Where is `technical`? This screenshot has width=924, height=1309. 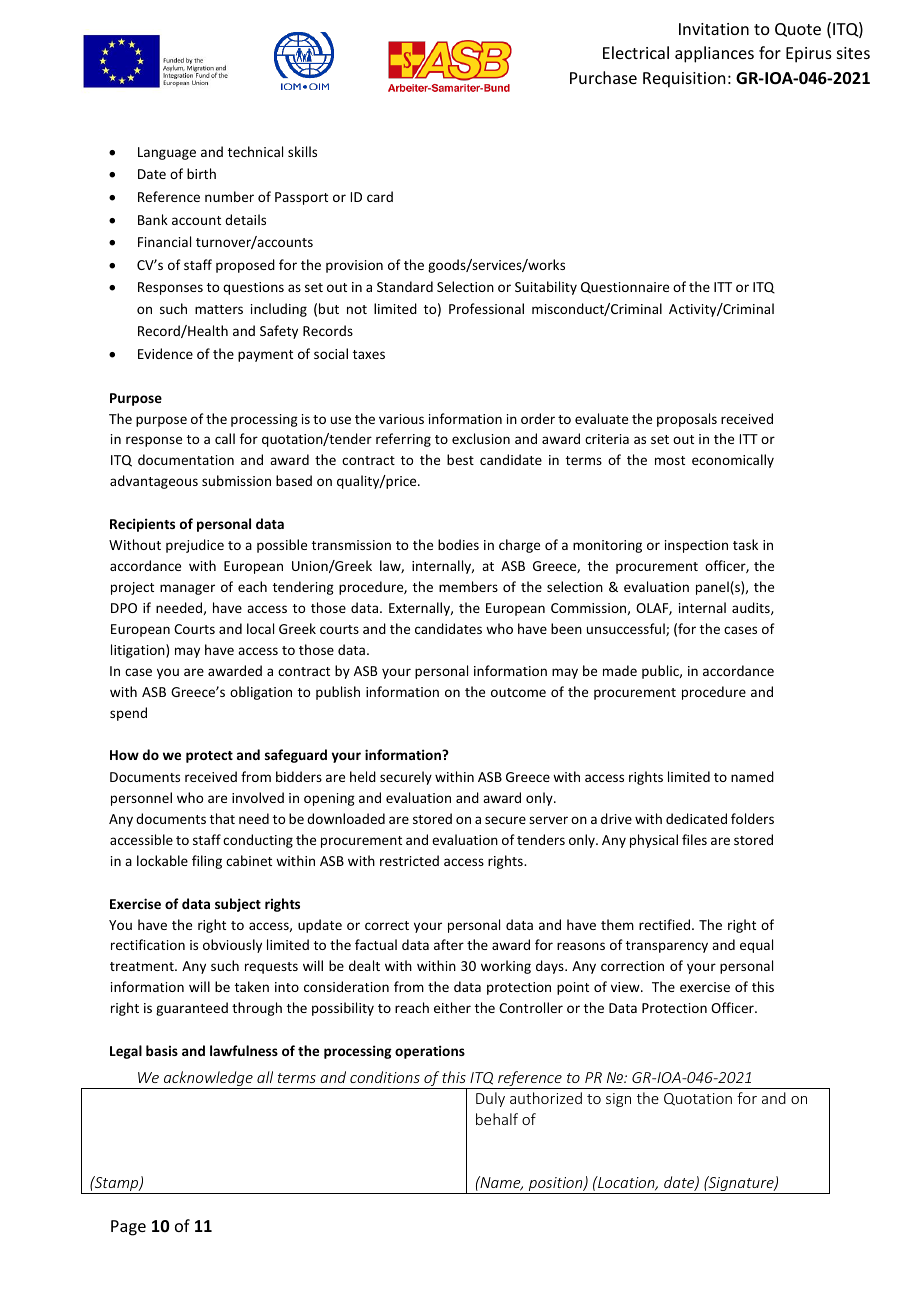
technical is located at coordinates (255, 151).
